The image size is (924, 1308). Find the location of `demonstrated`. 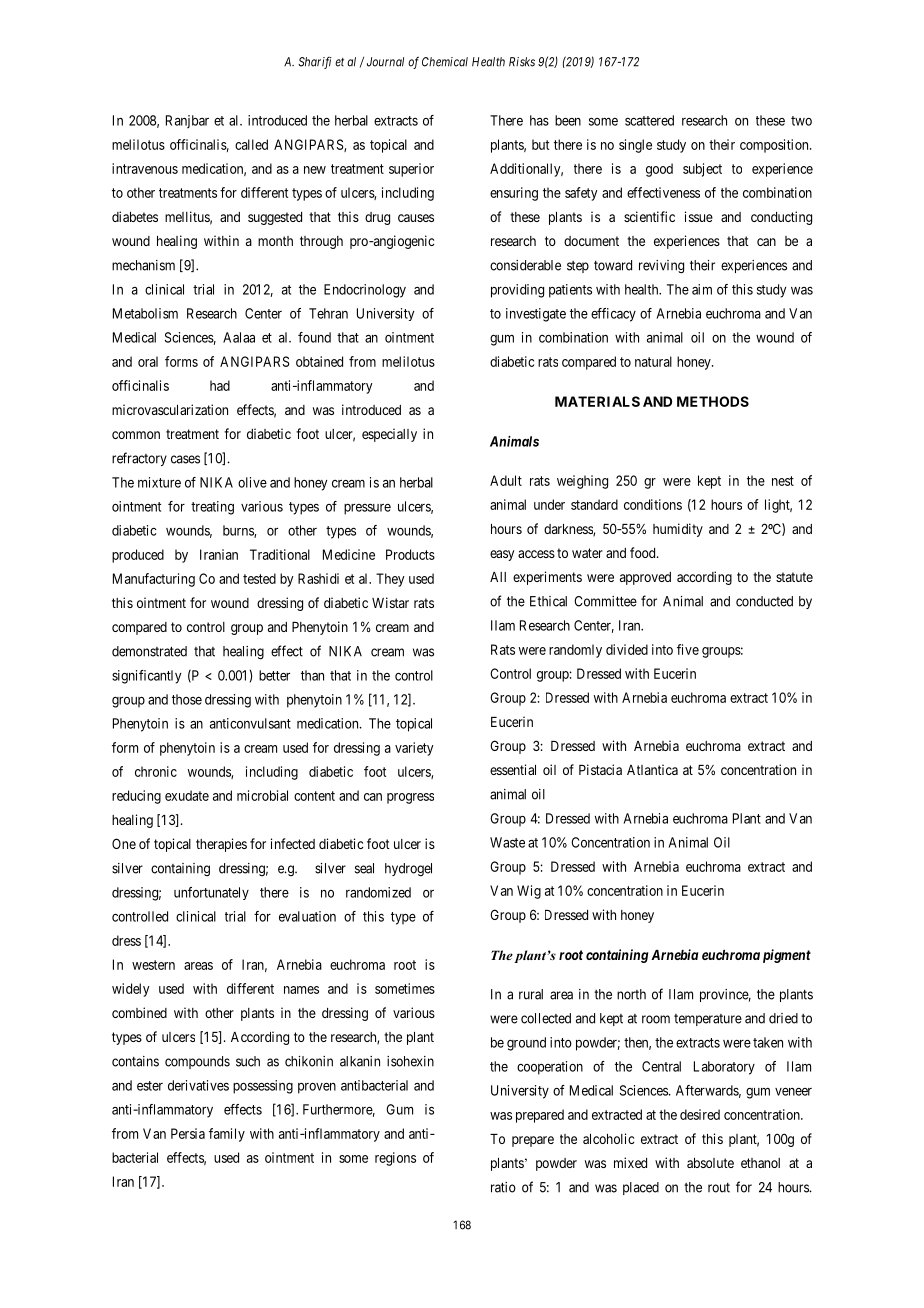

demonstrated is located at coordinates (149, 651).
